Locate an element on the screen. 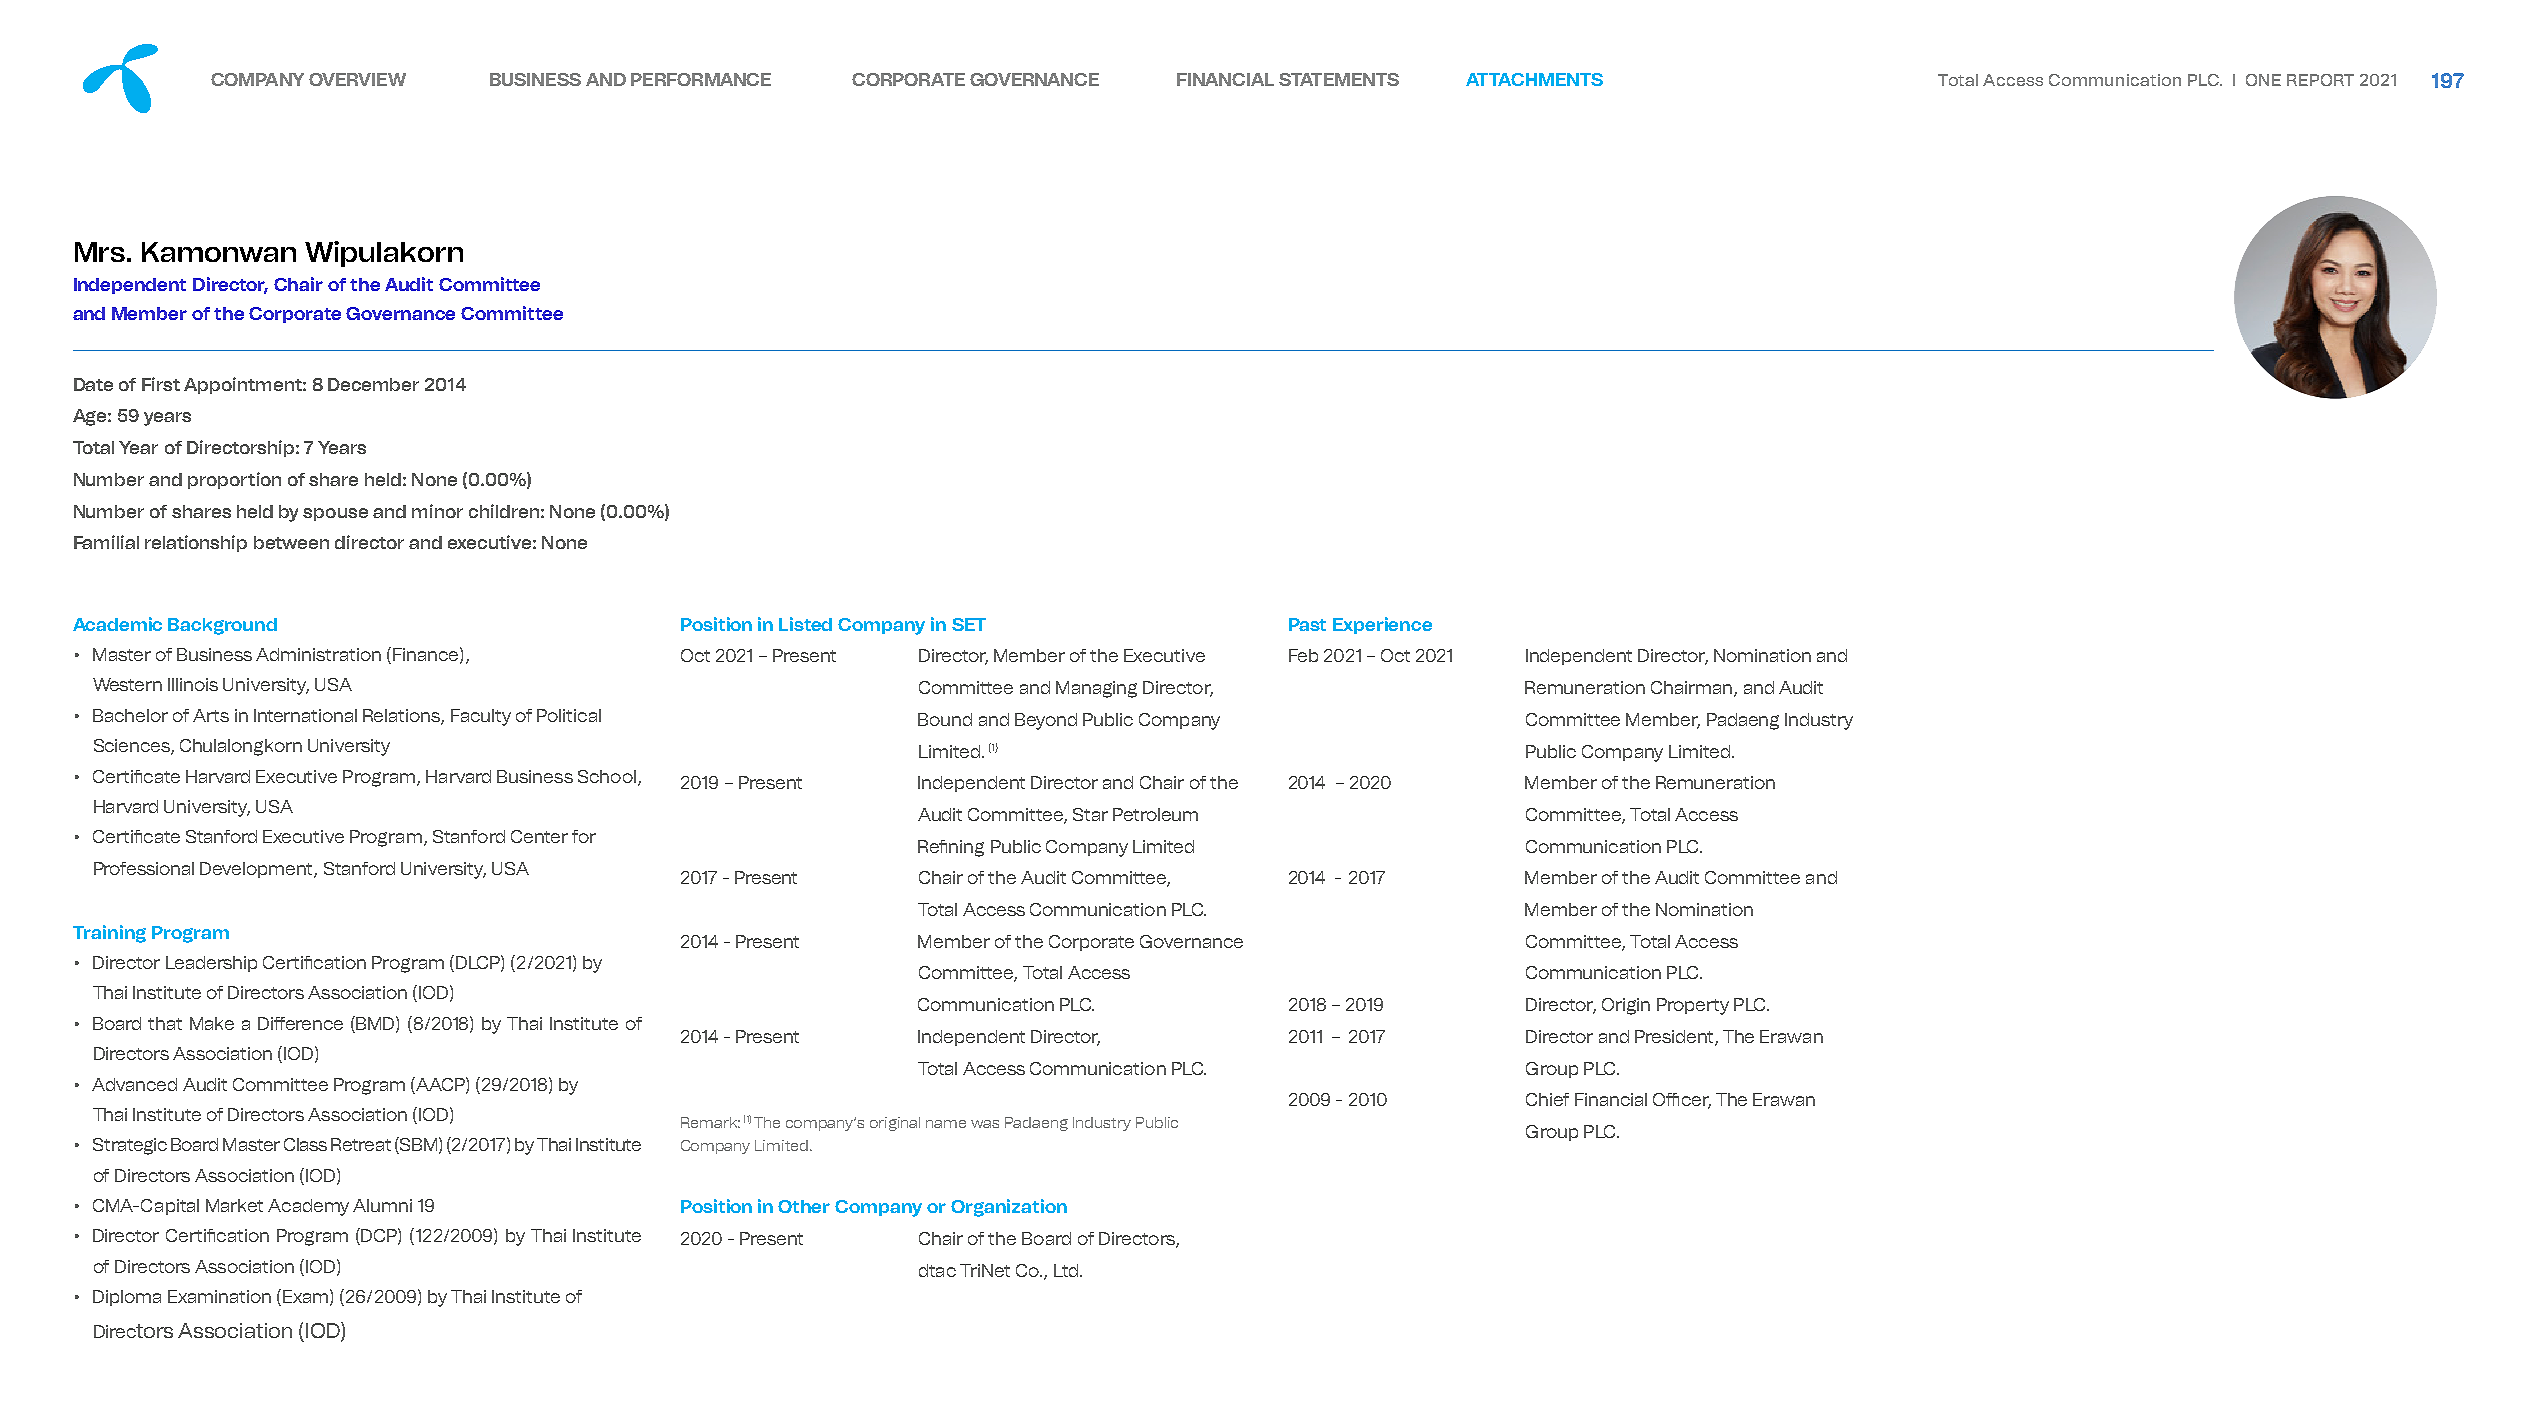 The width and height of the screenshot is (2537, 1427). Property is located at coordinates (1693, 1006).
